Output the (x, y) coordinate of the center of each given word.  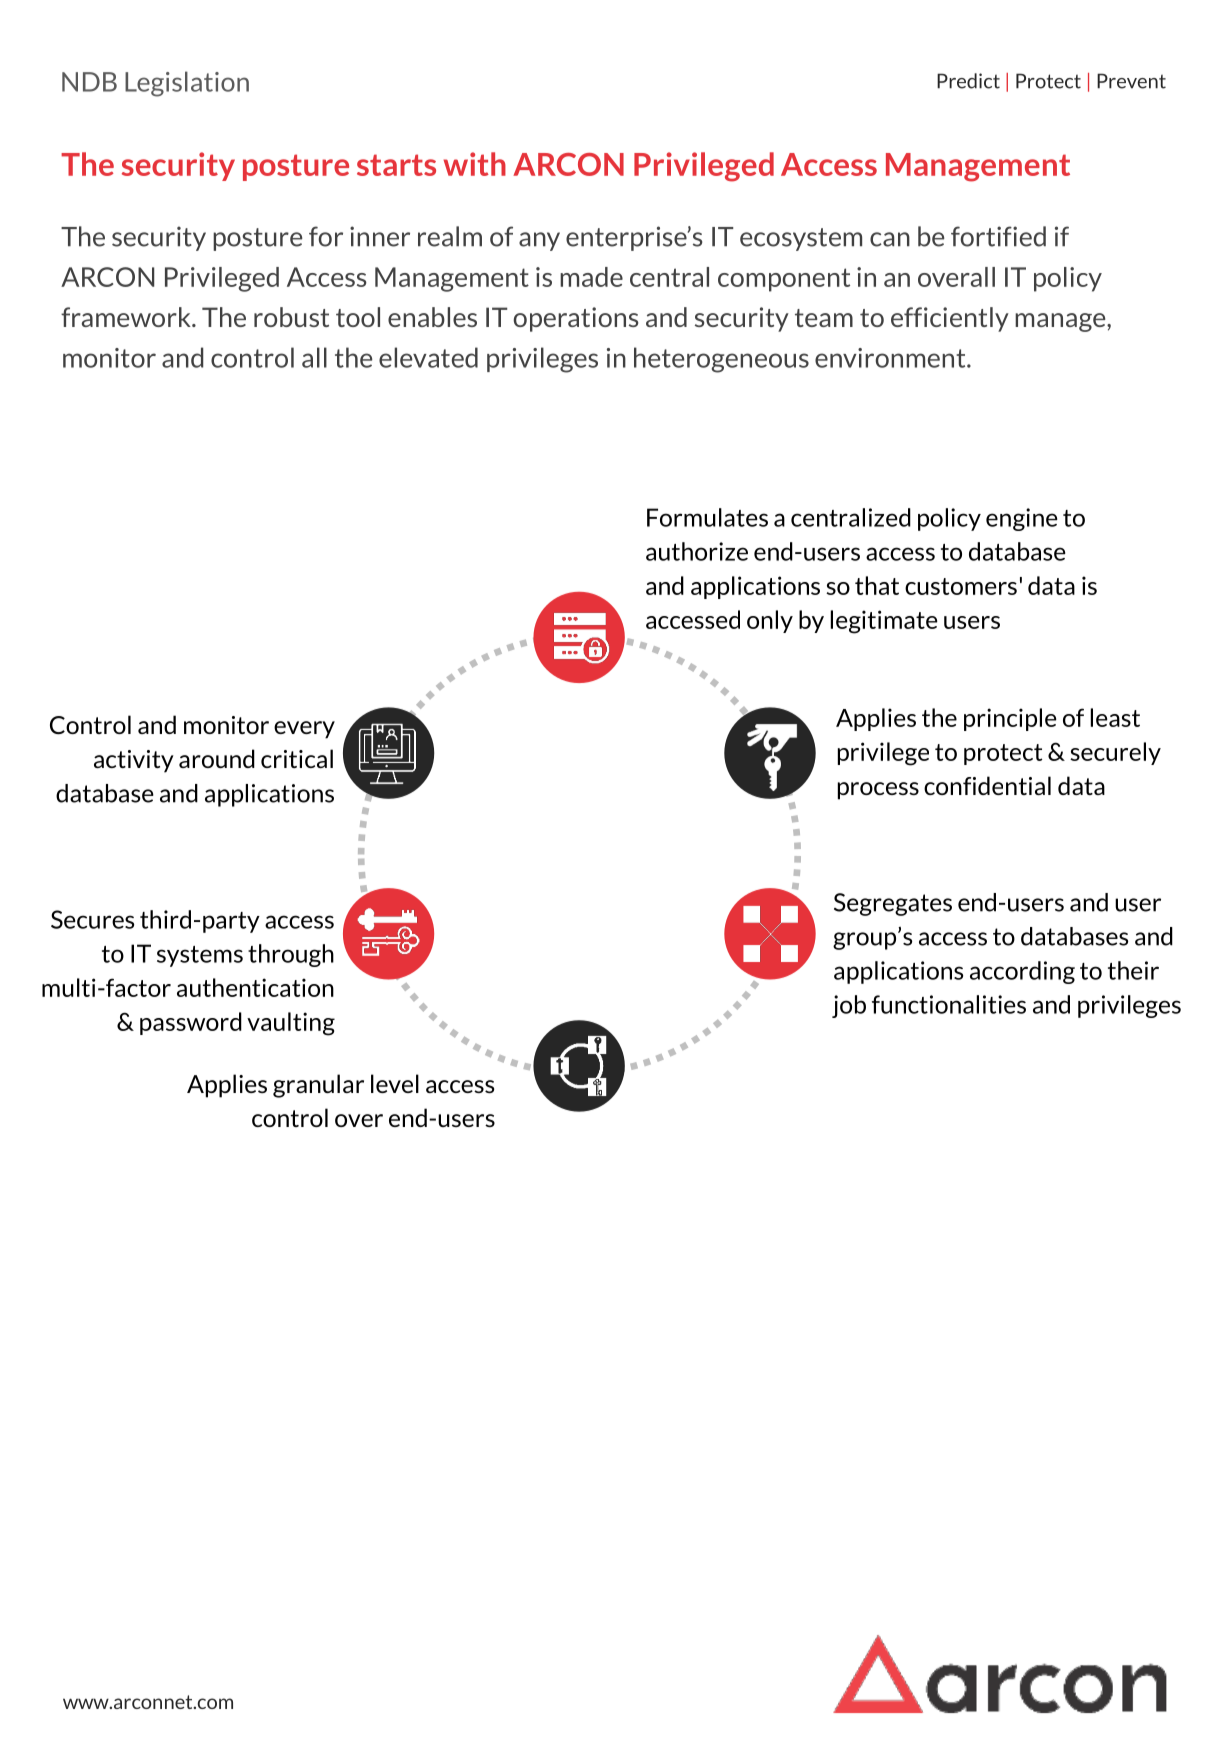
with (474, 164)
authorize (697, 551)
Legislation (187, 84)
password (191, 1023)
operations (576, 319)
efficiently (950, 319)
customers (961, 586)
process (878, 791)
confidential (987, 785)
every (304, 730)
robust (291, 317)
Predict (968, 81)
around (217, 758)
